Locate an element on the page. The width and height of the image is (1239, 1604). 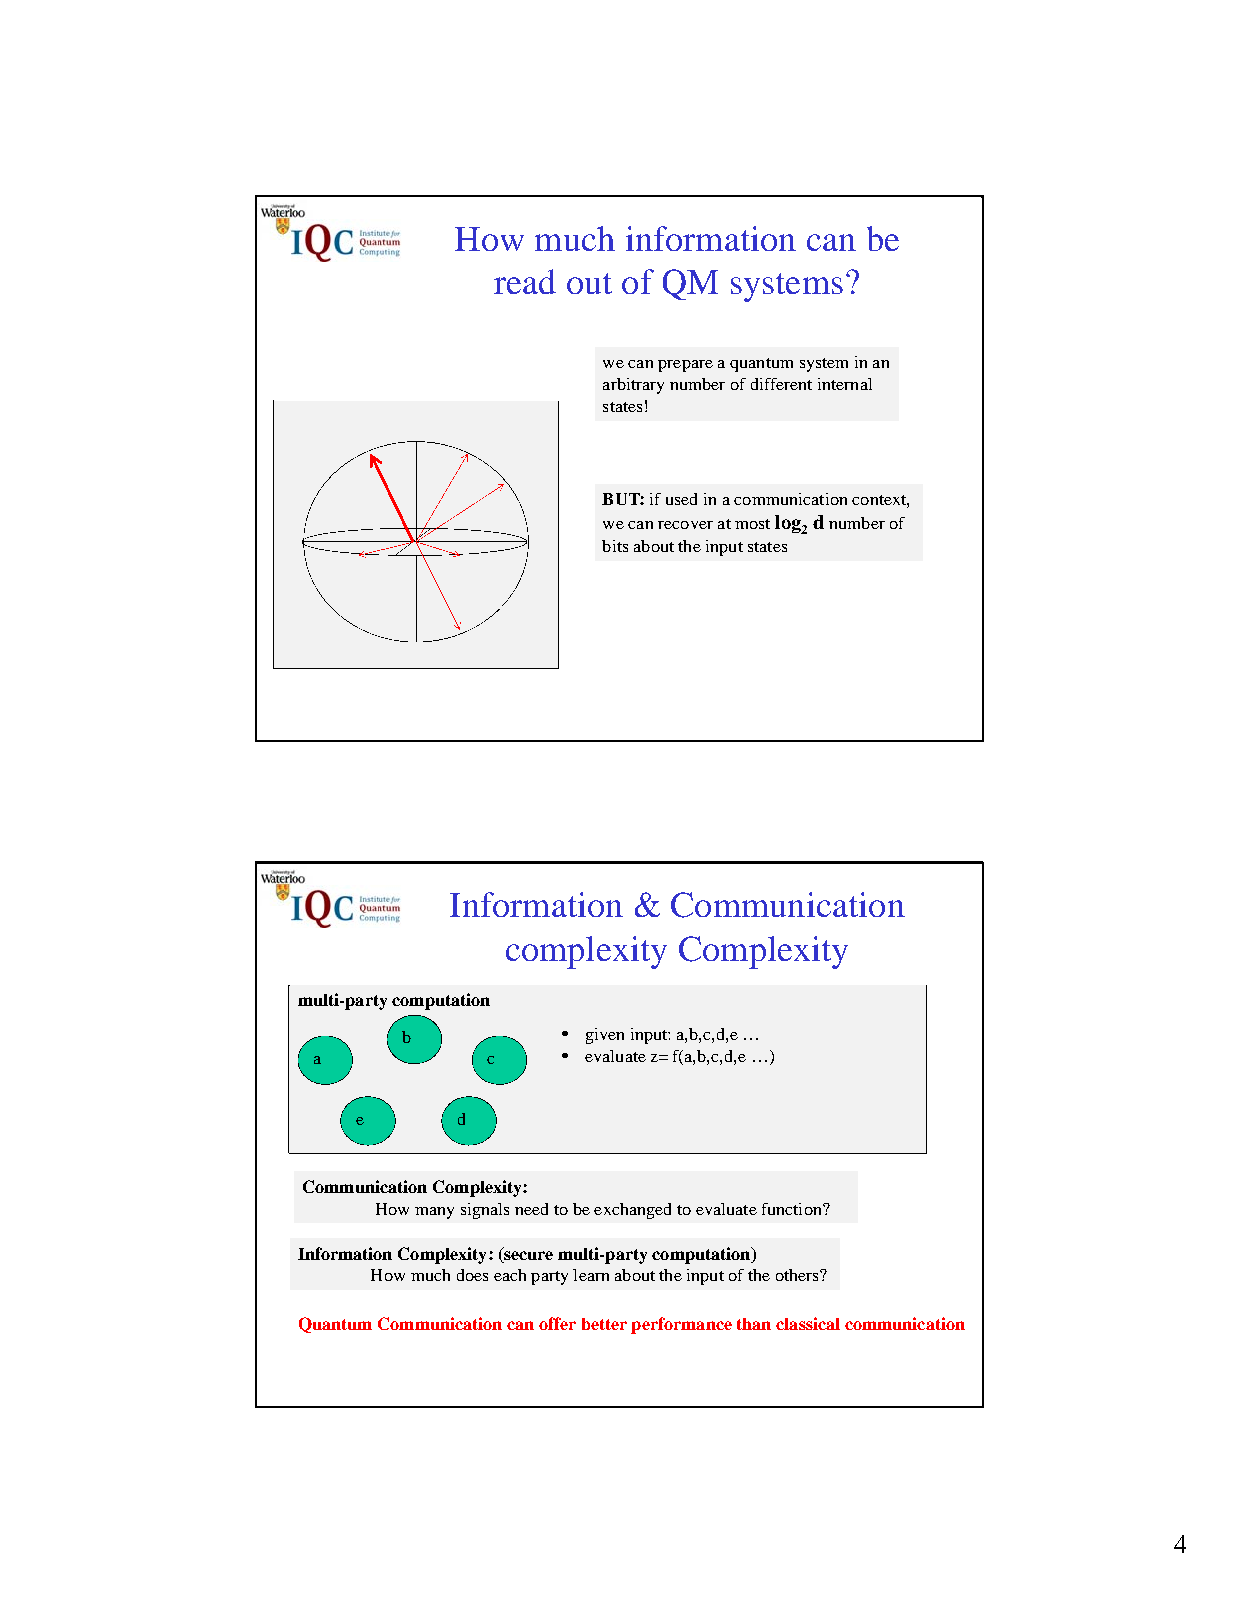
classical is located at coordinates (808, 1323).
